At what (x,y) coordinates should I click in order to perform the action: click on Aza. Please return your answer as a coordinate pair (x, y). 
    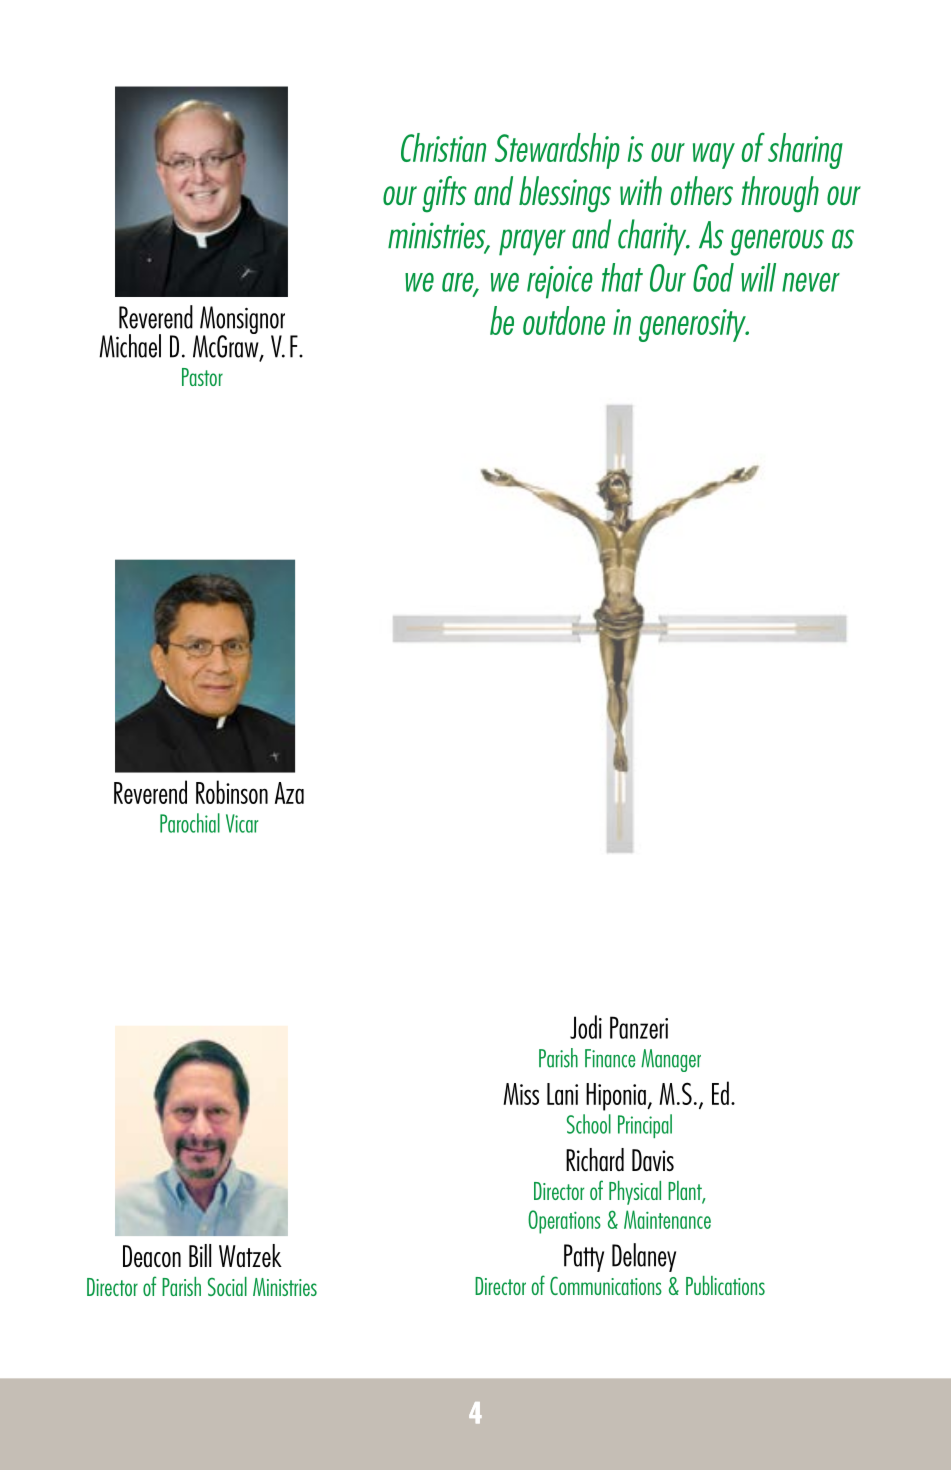
    Looking at the image, I should click on (289, 793).
